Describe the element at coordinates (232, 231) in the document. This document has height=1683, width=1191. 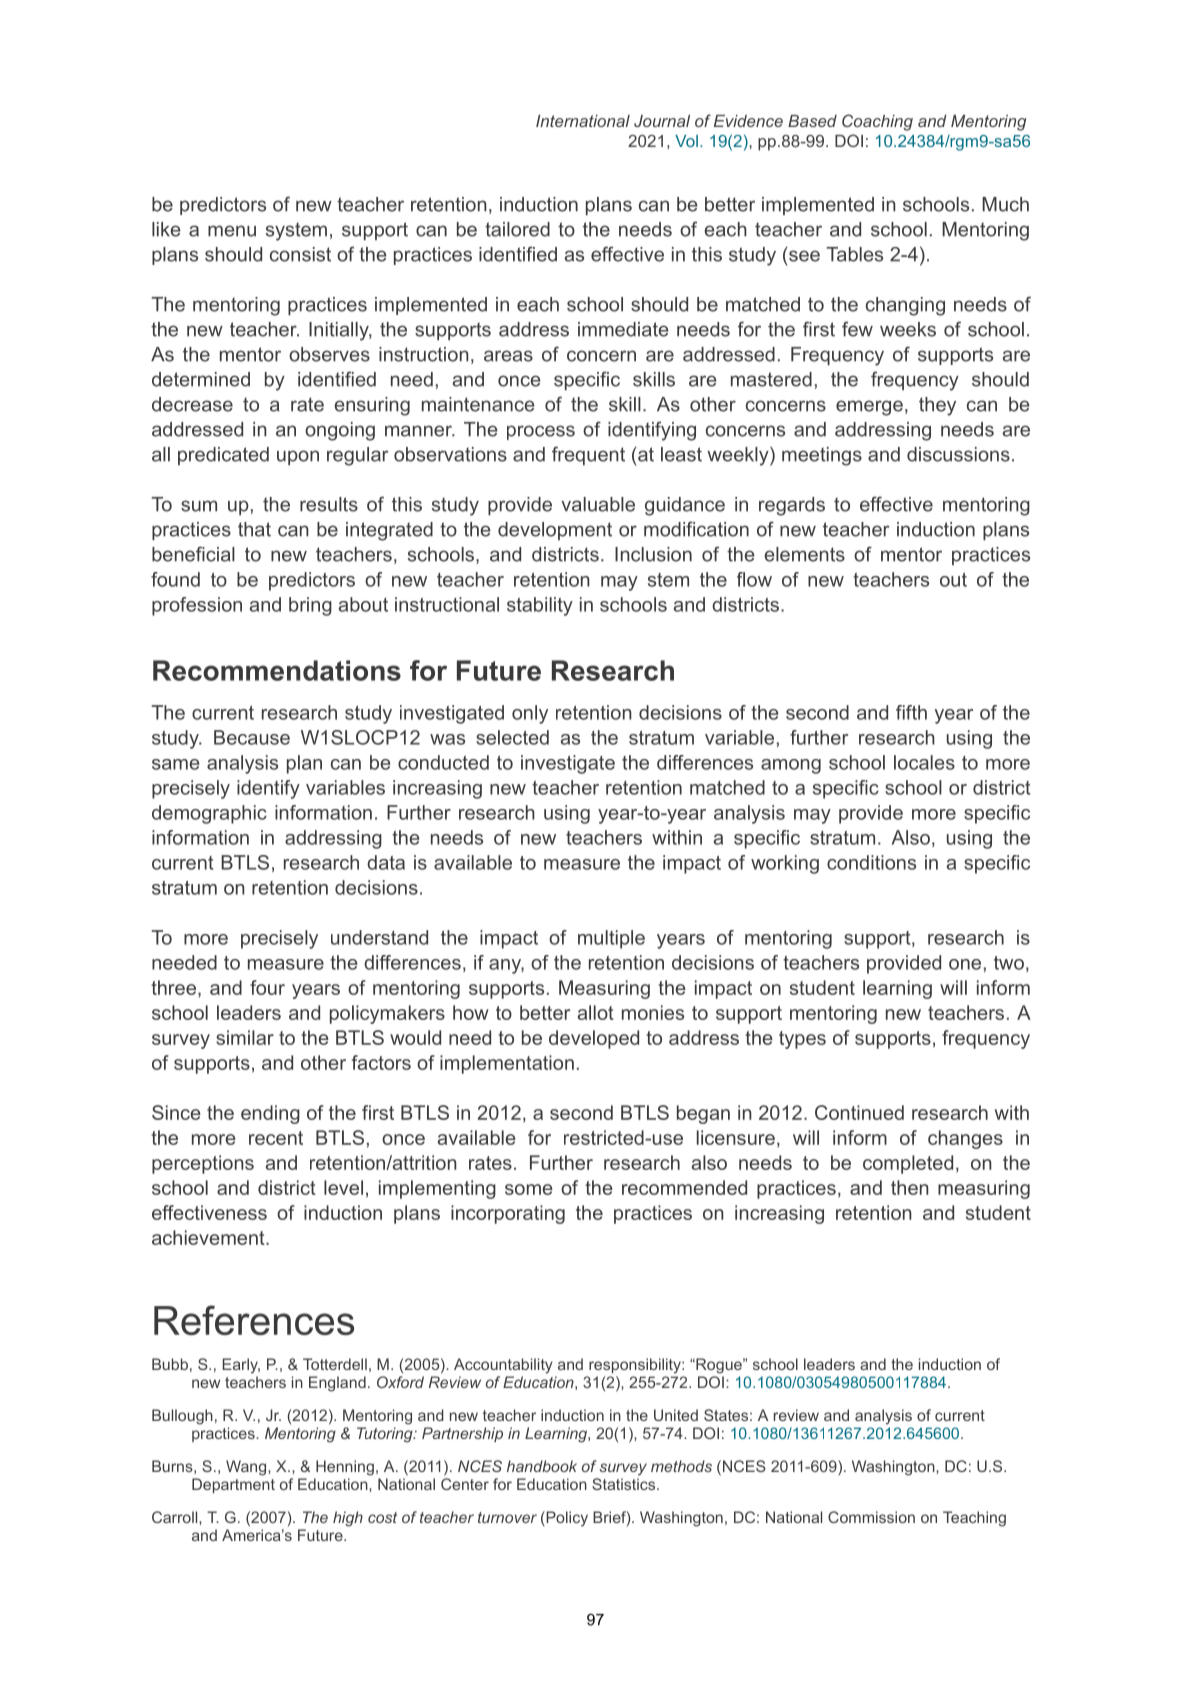
I see `menu` at that location.
